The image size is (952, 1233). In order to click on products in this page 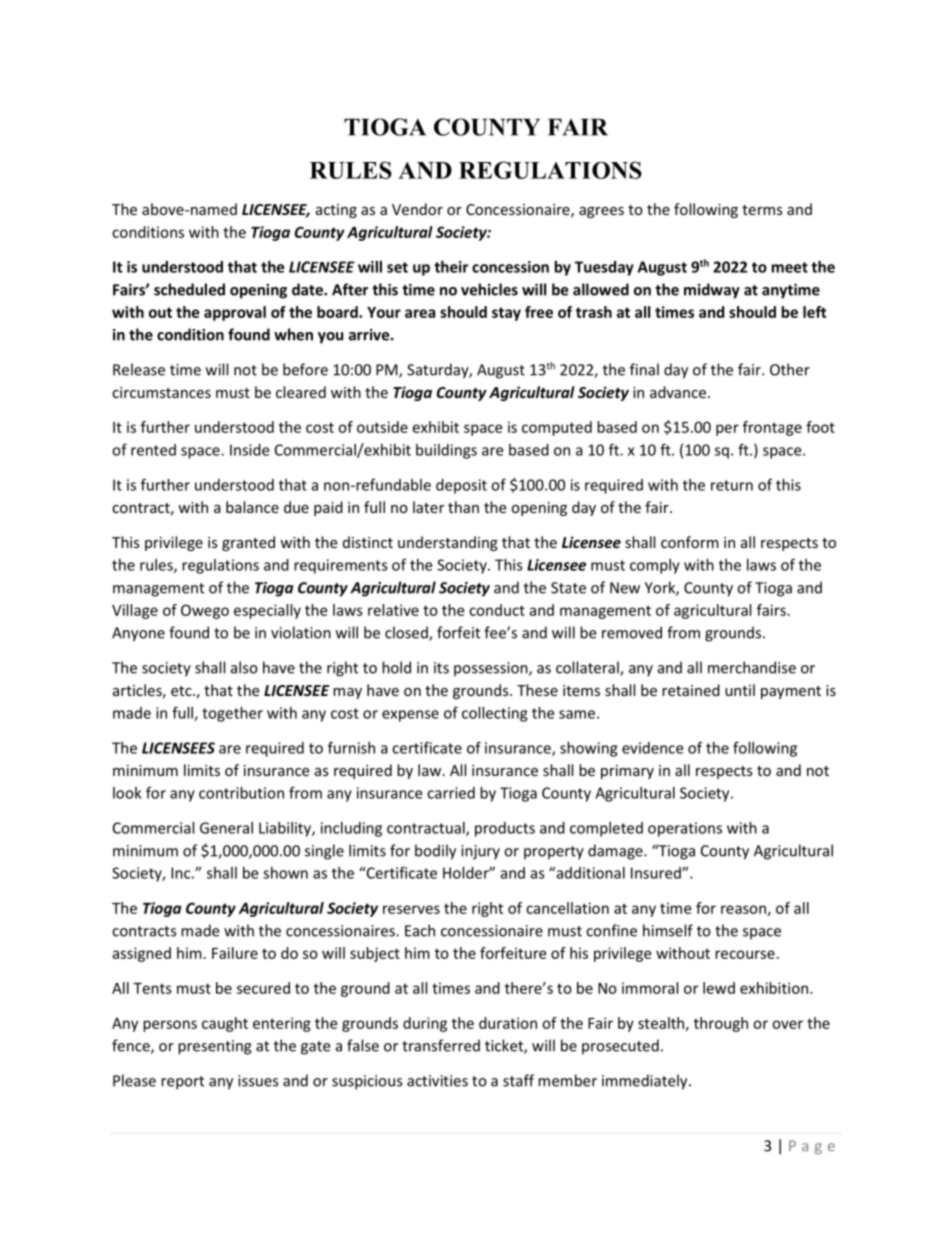, I will do `click(505, 829)`.
